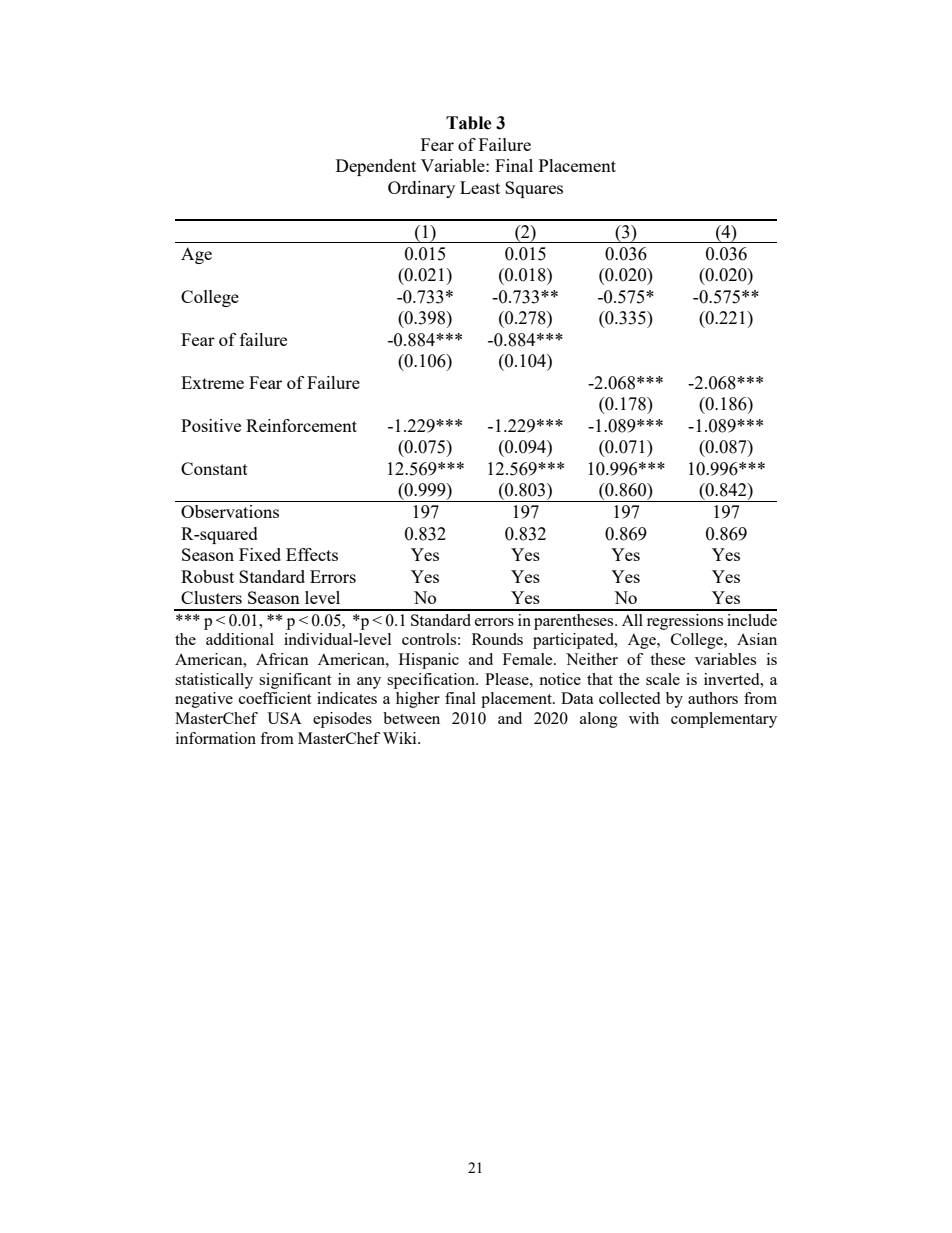 The image size is (952, 1233). What do you see at coordinates (724, 720) in the screenshot?
I see `complementary` at bounding box center [724, 720].
